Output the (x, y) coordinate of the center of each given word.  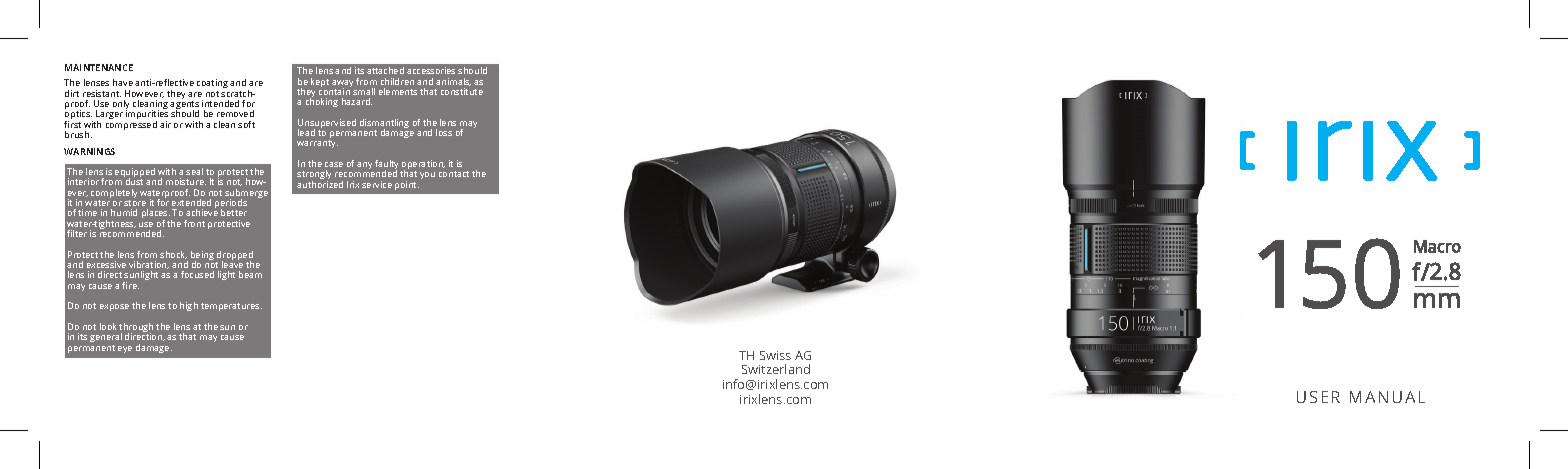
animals (453, 82)
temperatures (231, 307)
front (194, 223)
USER (1318, 397)
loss (444, 132)
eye (125, 349)
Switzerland (776, 369)
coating (212, 85)
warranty (317, 144)
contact (454, 174)
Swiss (775, 355)
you (427, 175)
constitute (462, 91)
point (407, 185)
